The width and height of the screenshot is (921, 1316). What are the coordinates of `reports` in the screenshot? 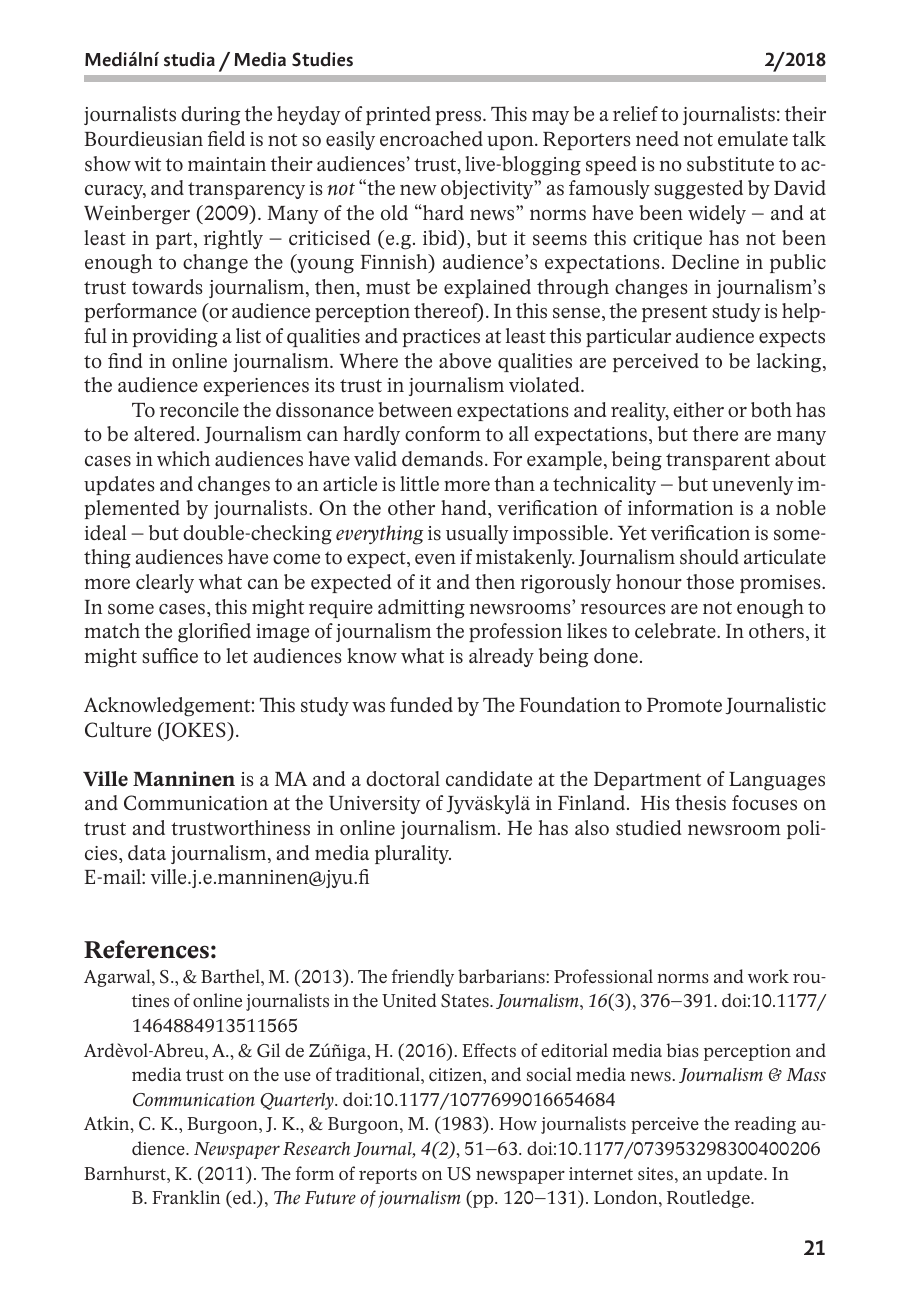 It's located at (388, 1176).
